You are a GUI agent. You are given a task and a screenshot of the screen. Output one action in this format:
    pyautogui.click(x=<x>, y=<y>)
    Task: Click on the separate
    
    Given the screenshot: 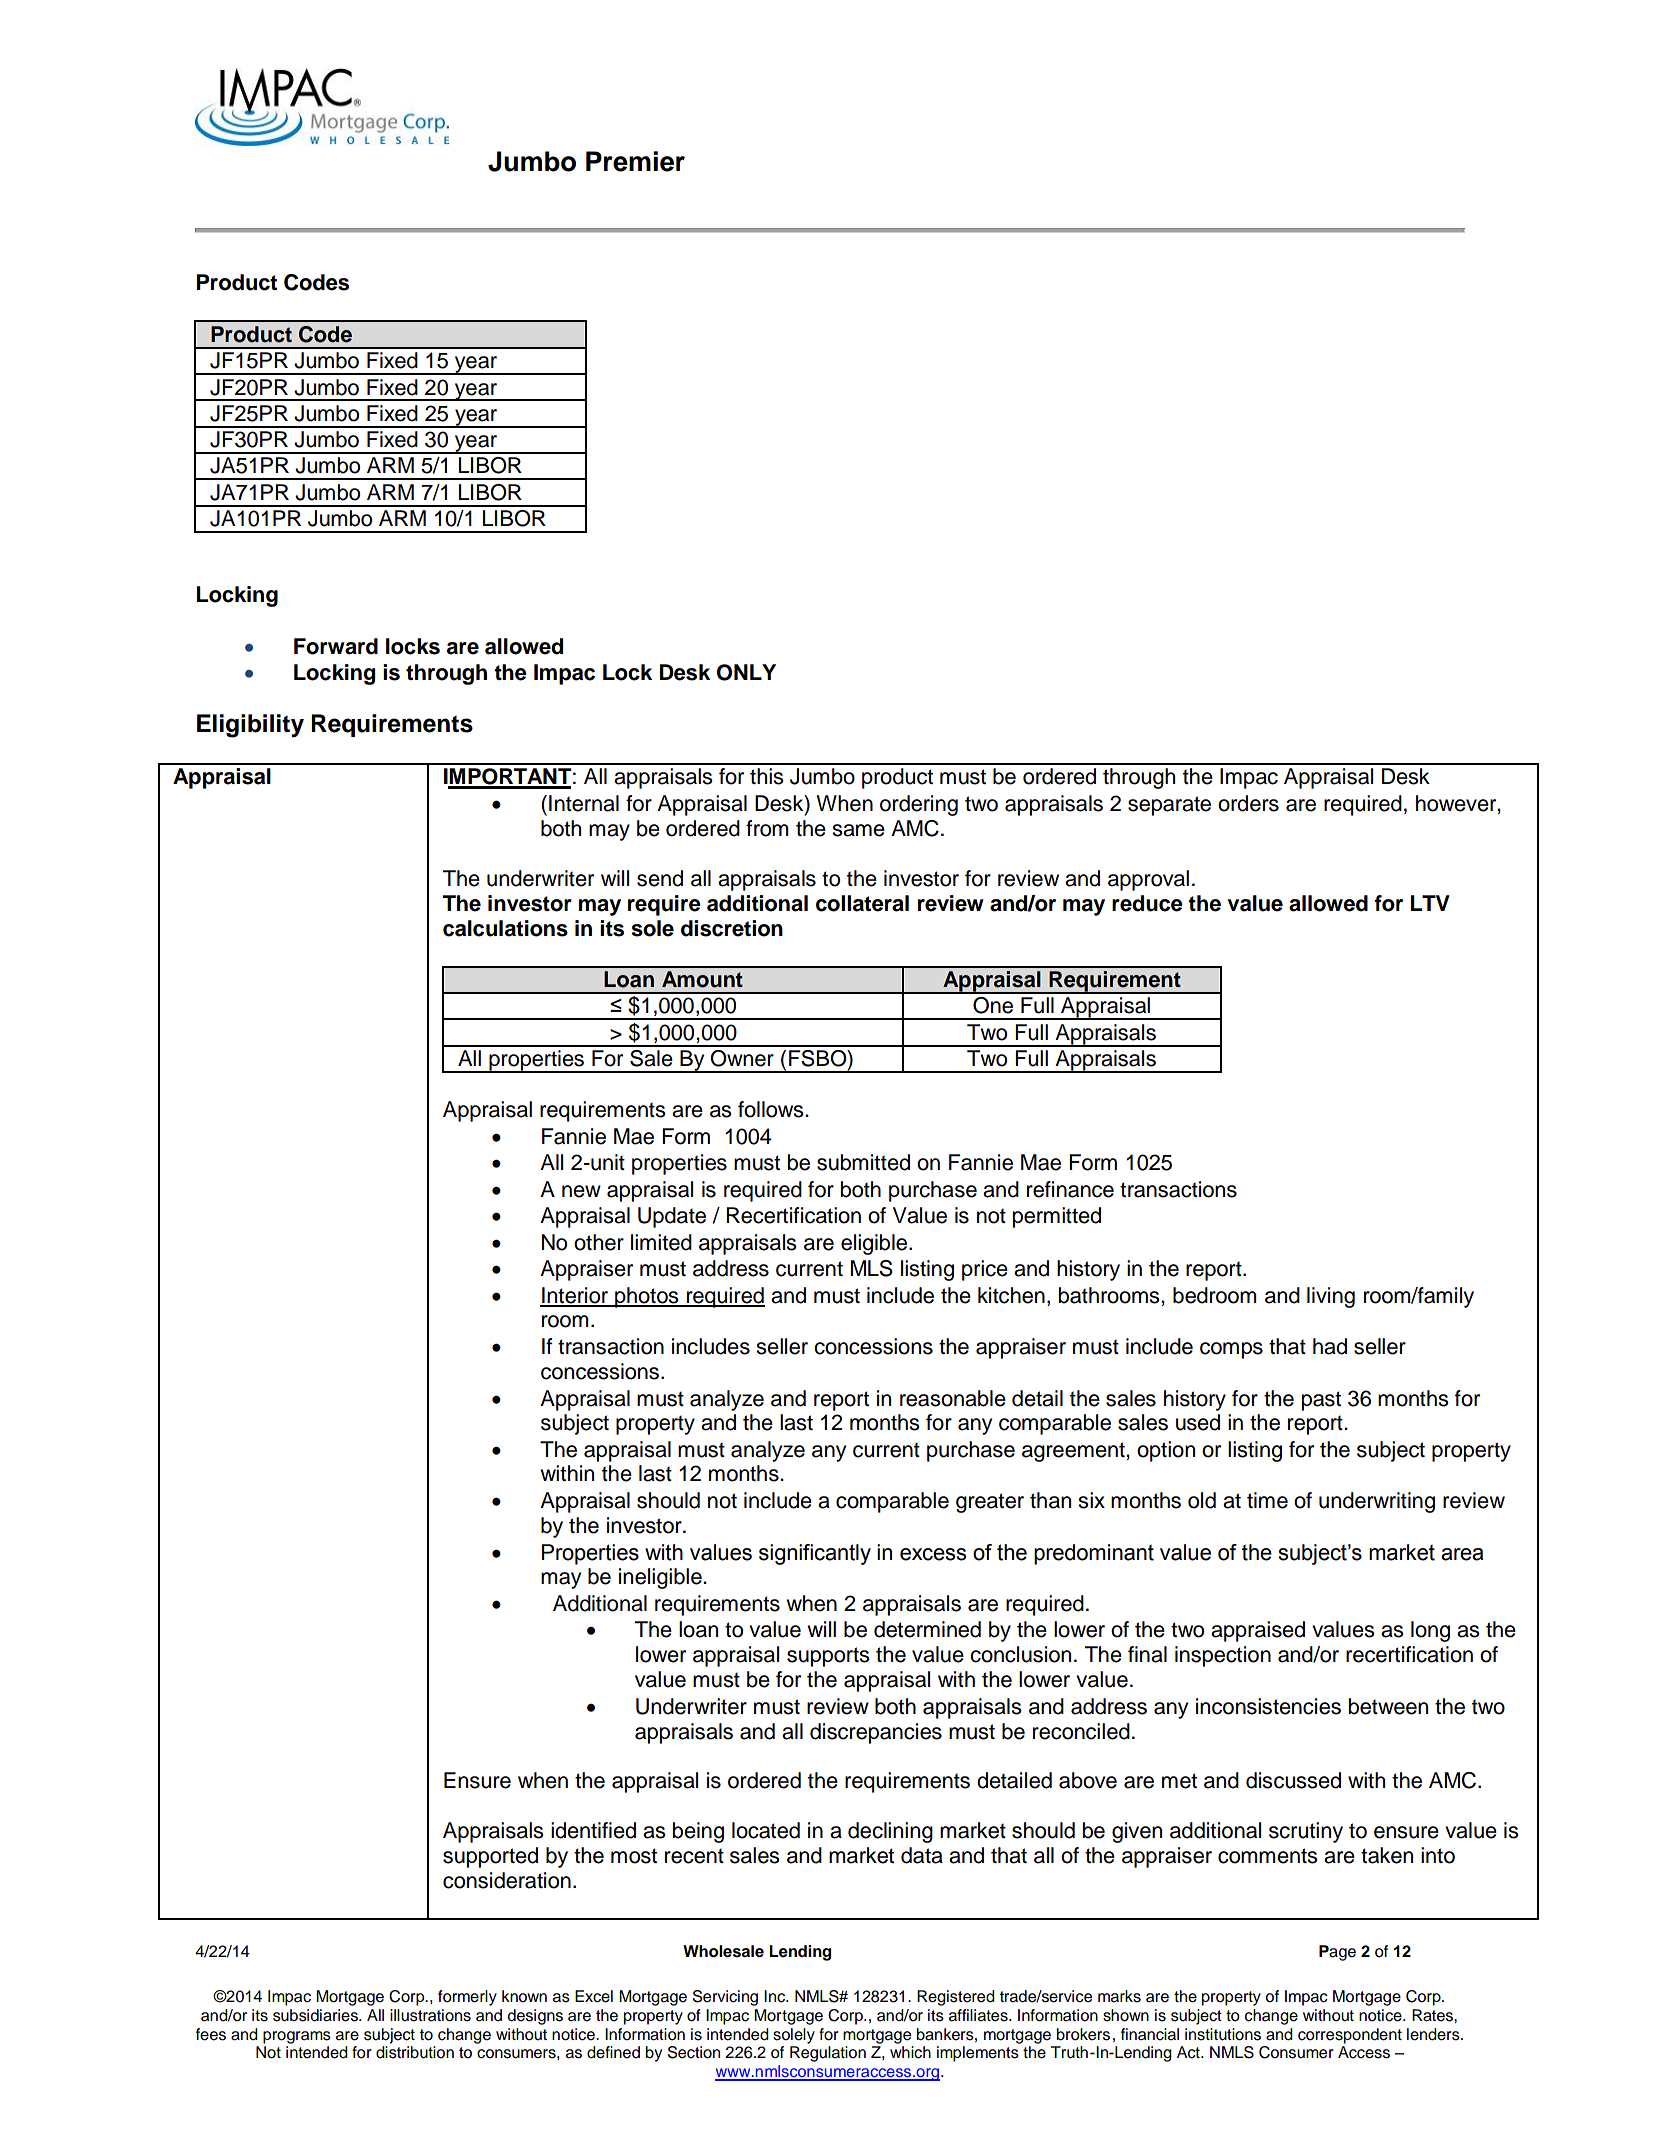 What is the action you would take?
    pyautogui.click(x=1169, y=806)
